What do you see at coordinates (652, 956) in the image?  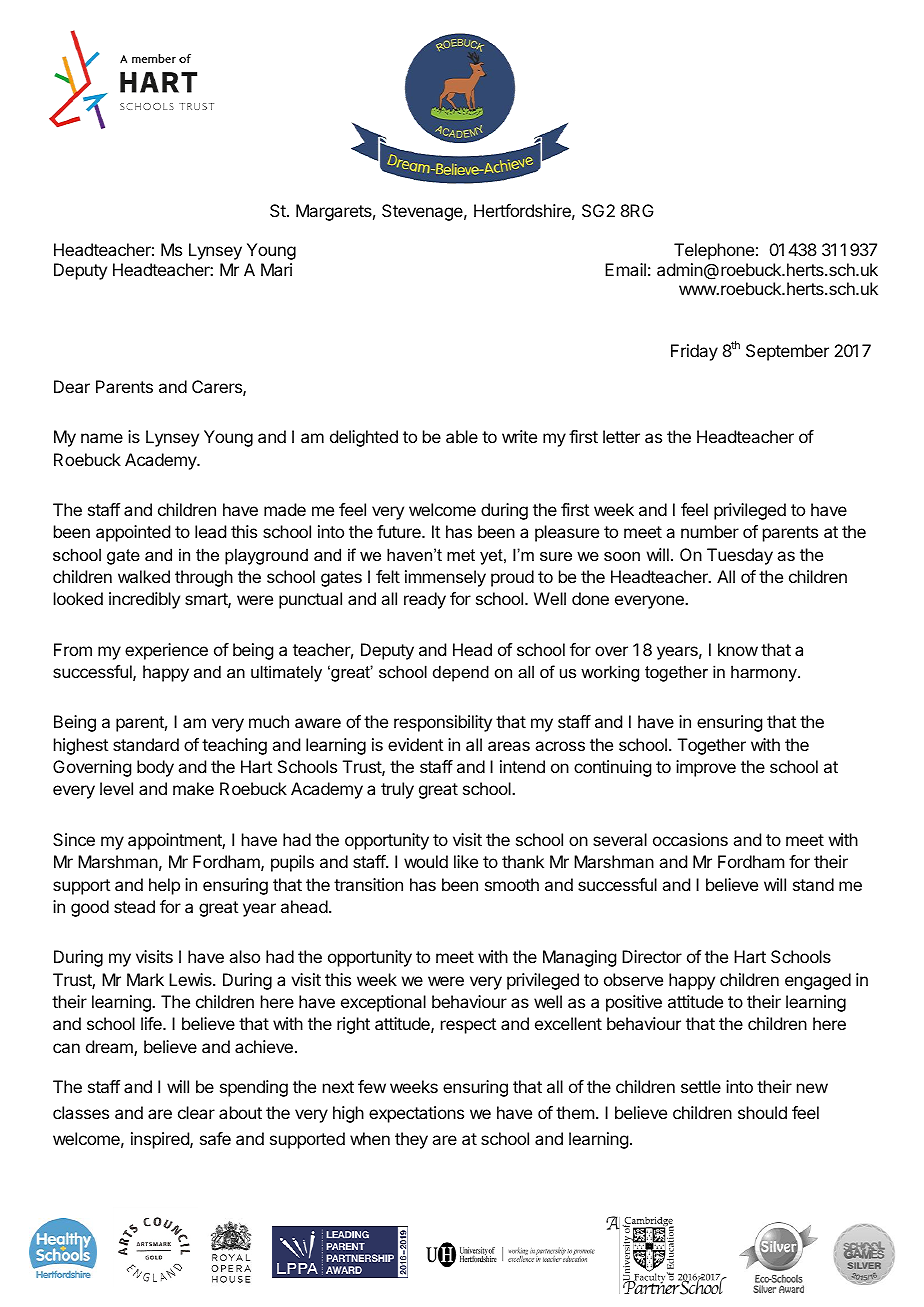 I see `Director` at bounding box center [652, 956].
